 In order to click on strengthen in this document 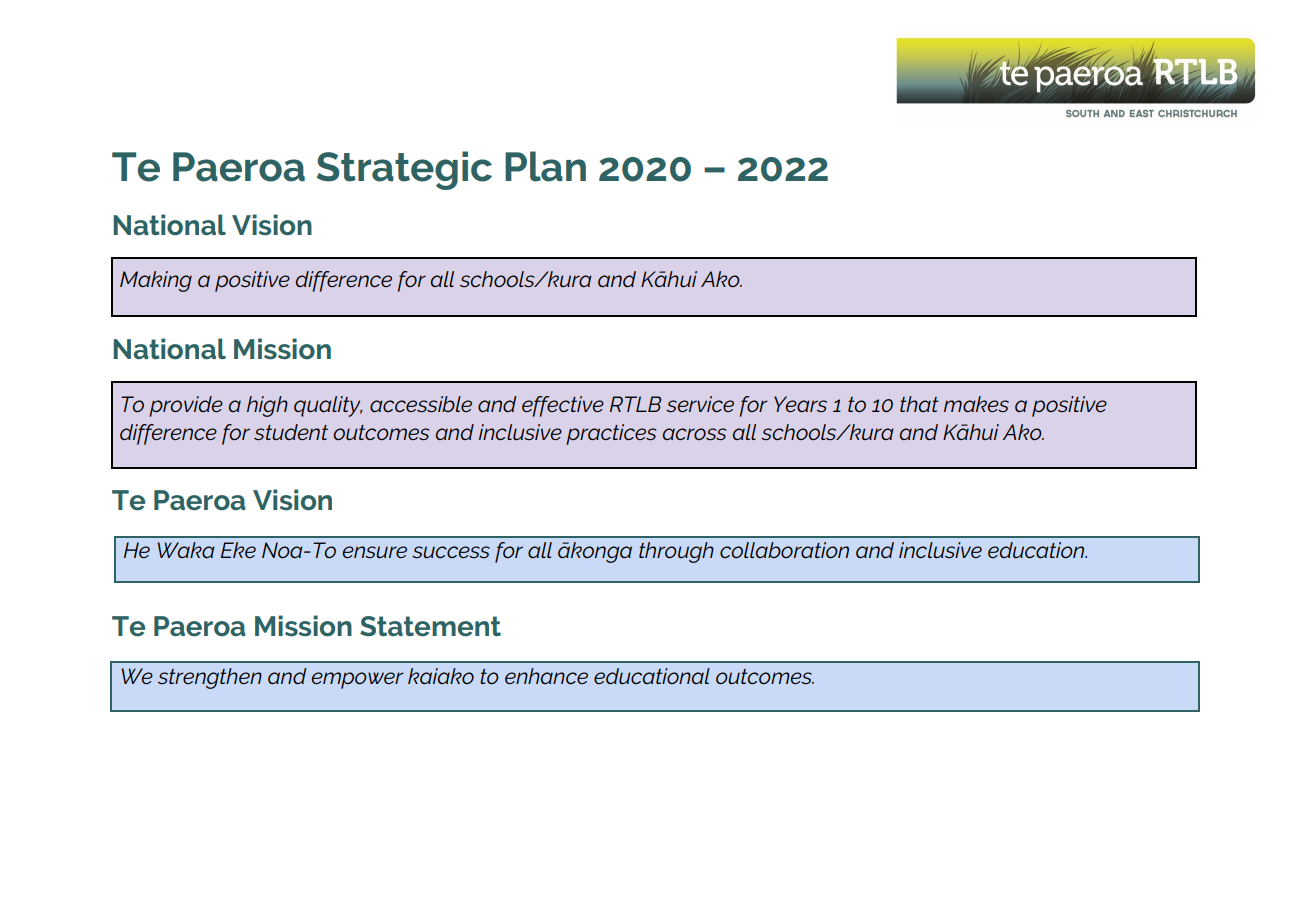, I will do `click(210, 678)`.
